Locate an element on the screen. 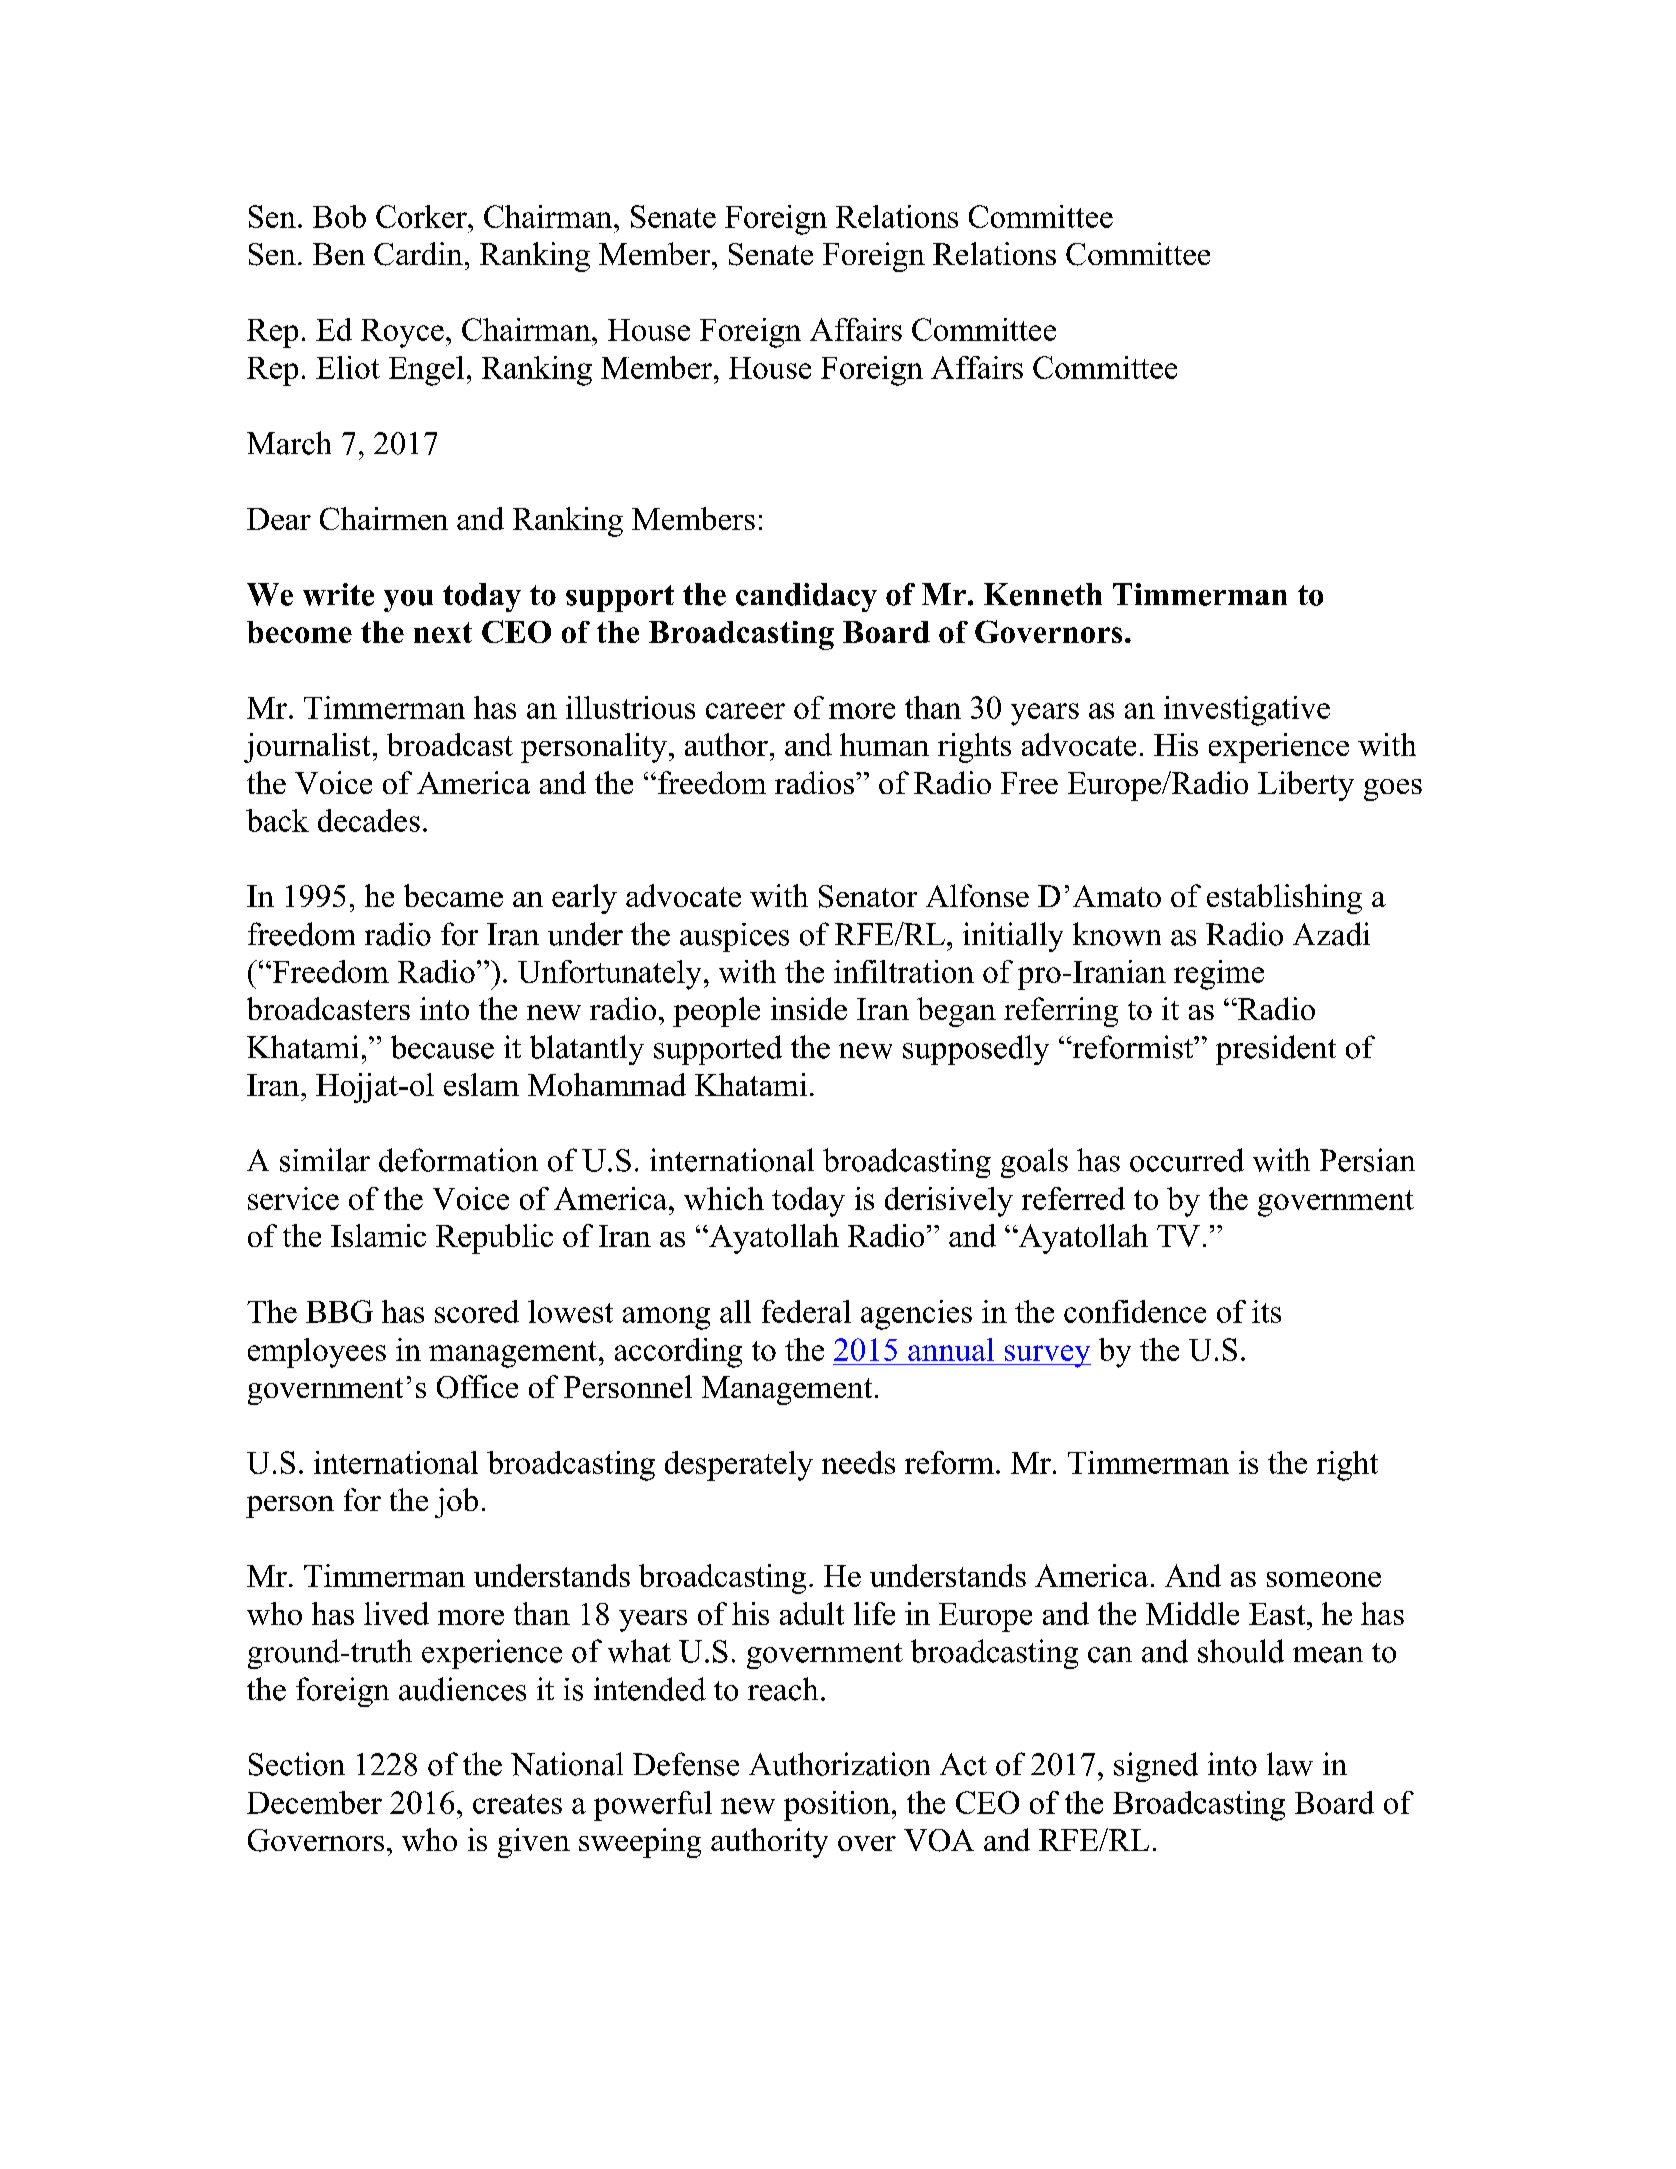  Kenneth is located at coordinates (1043, 594).
